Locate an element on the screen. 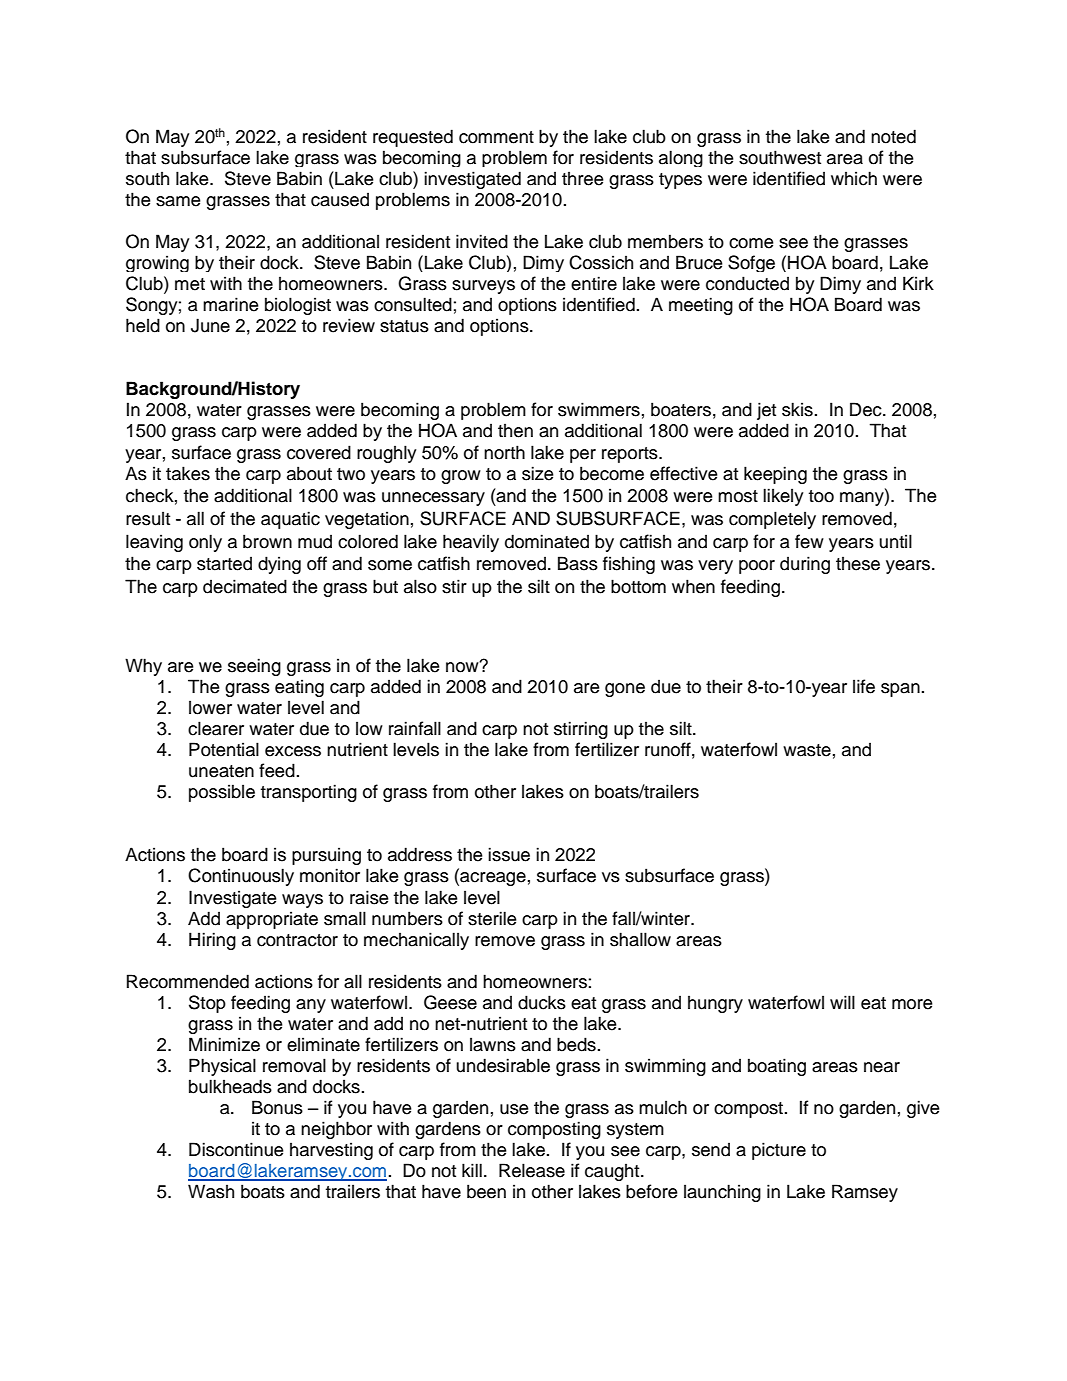  Release is located at coordinates (532, 1170).
